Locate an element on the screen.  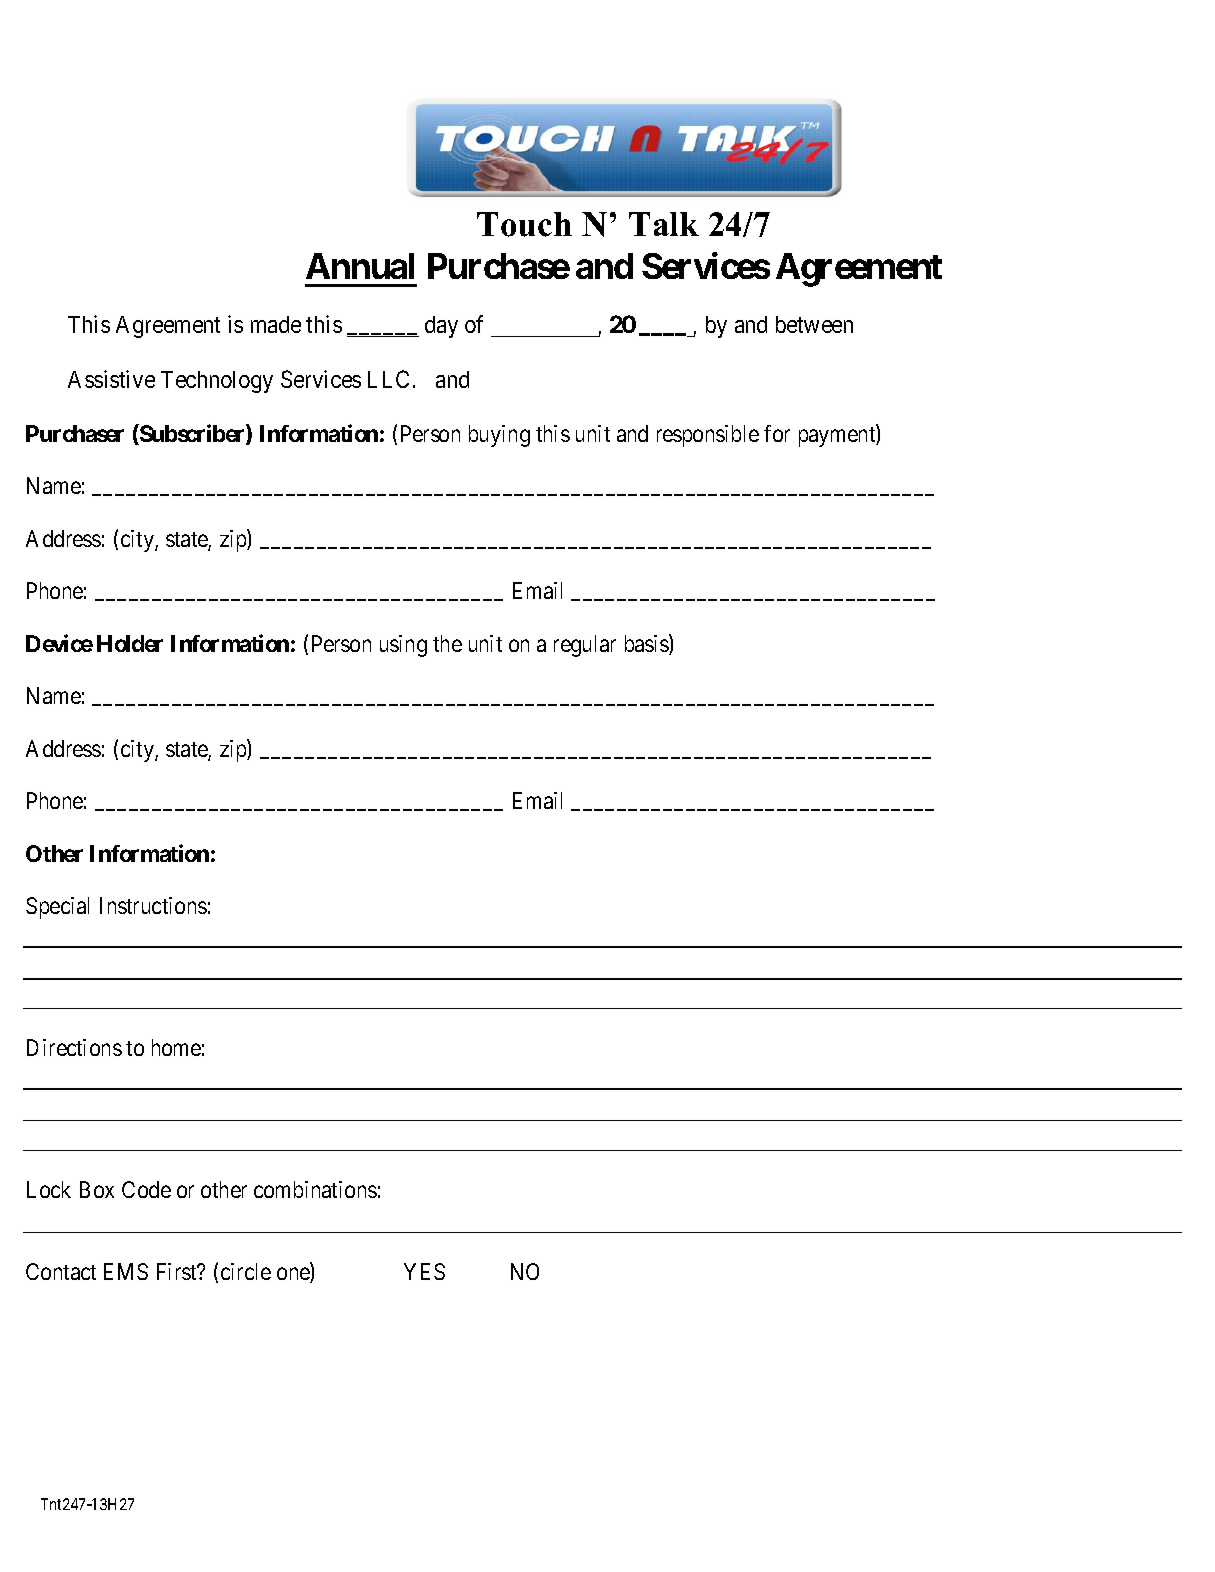
YES is located at coordinates (424, 1271).
